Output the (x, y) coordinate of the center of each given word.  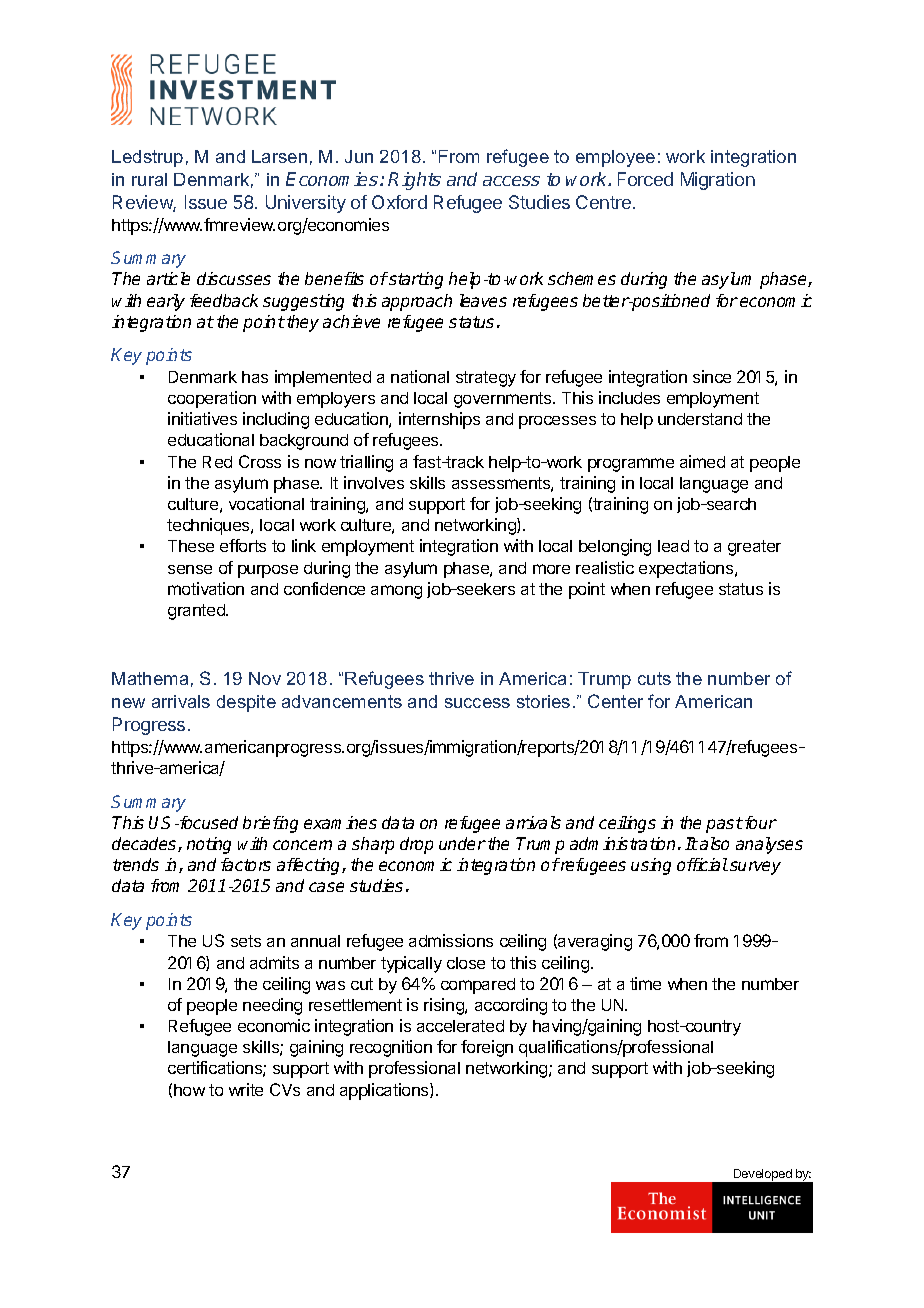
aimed (702, 461)
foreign (487, 1048)
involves (374, 482)
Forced (645, 179)
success (477, 703)
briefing (270, 824)
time (645, 983)
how (189, 1090)
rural (149, 179)
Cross (260, 461)
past (724, 825)
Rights (414, 181)
